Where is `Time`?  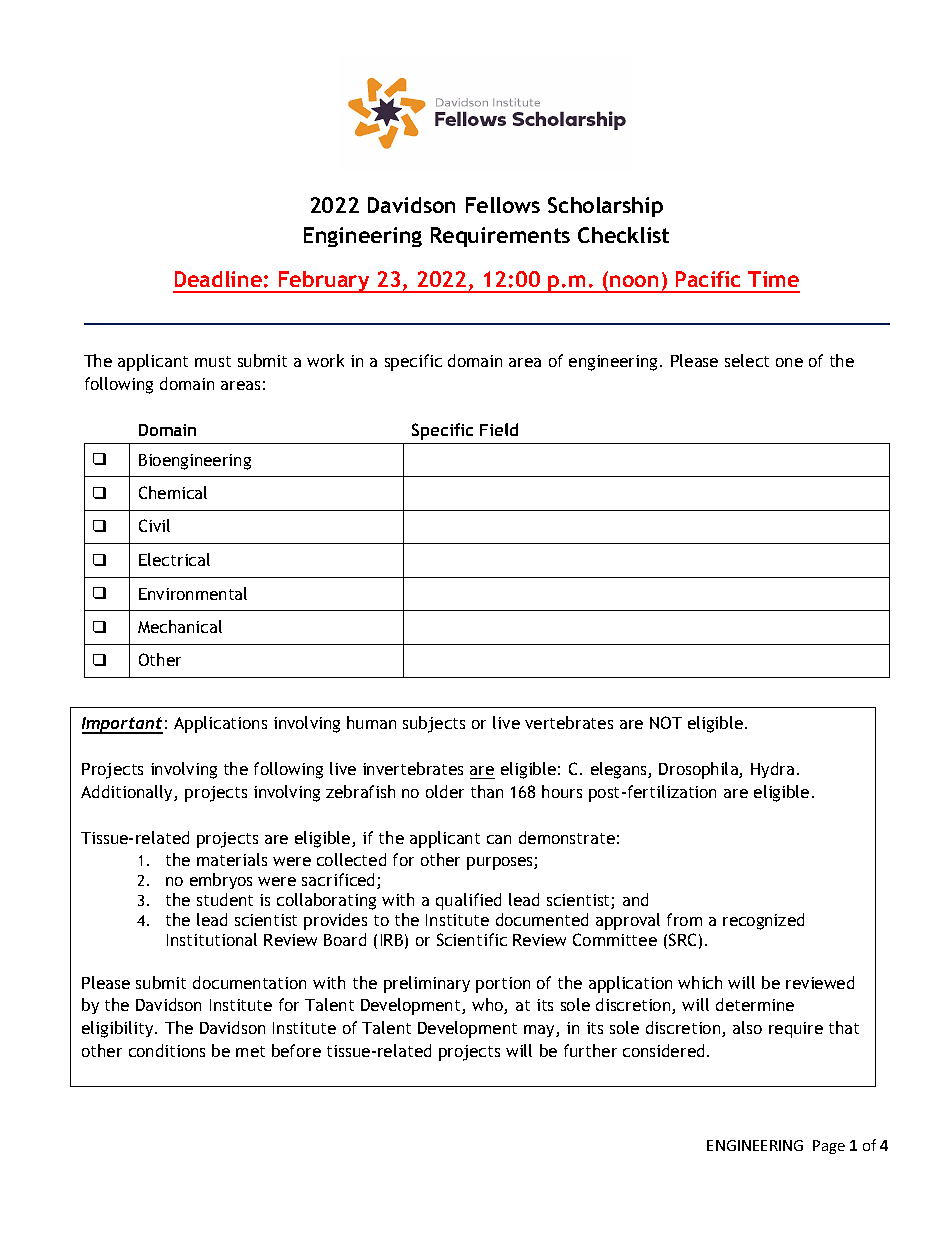 Time is located at coordinates (773, 279).
